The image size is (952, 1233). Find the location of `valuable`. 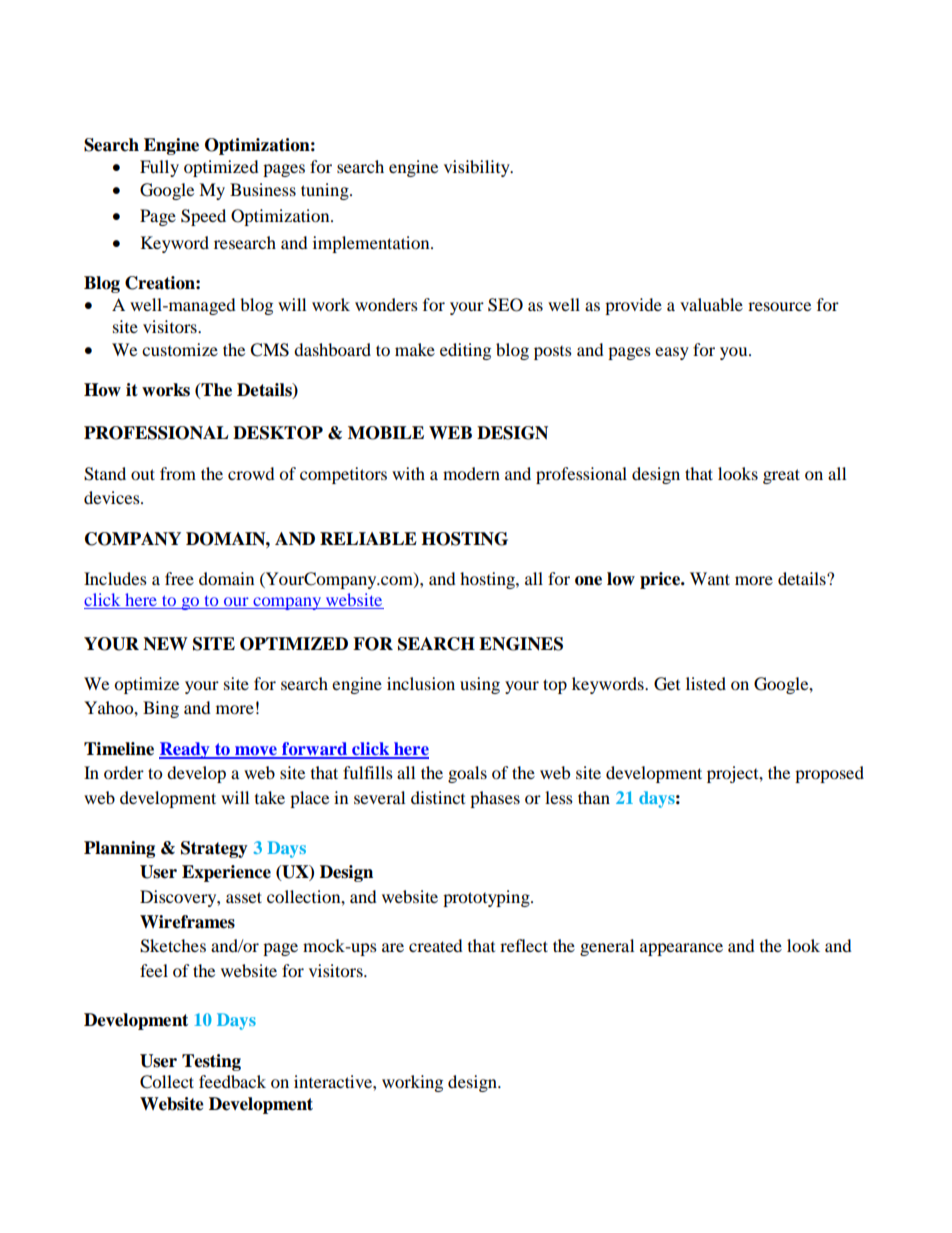

valuable is located at coordinates (711, 304).
